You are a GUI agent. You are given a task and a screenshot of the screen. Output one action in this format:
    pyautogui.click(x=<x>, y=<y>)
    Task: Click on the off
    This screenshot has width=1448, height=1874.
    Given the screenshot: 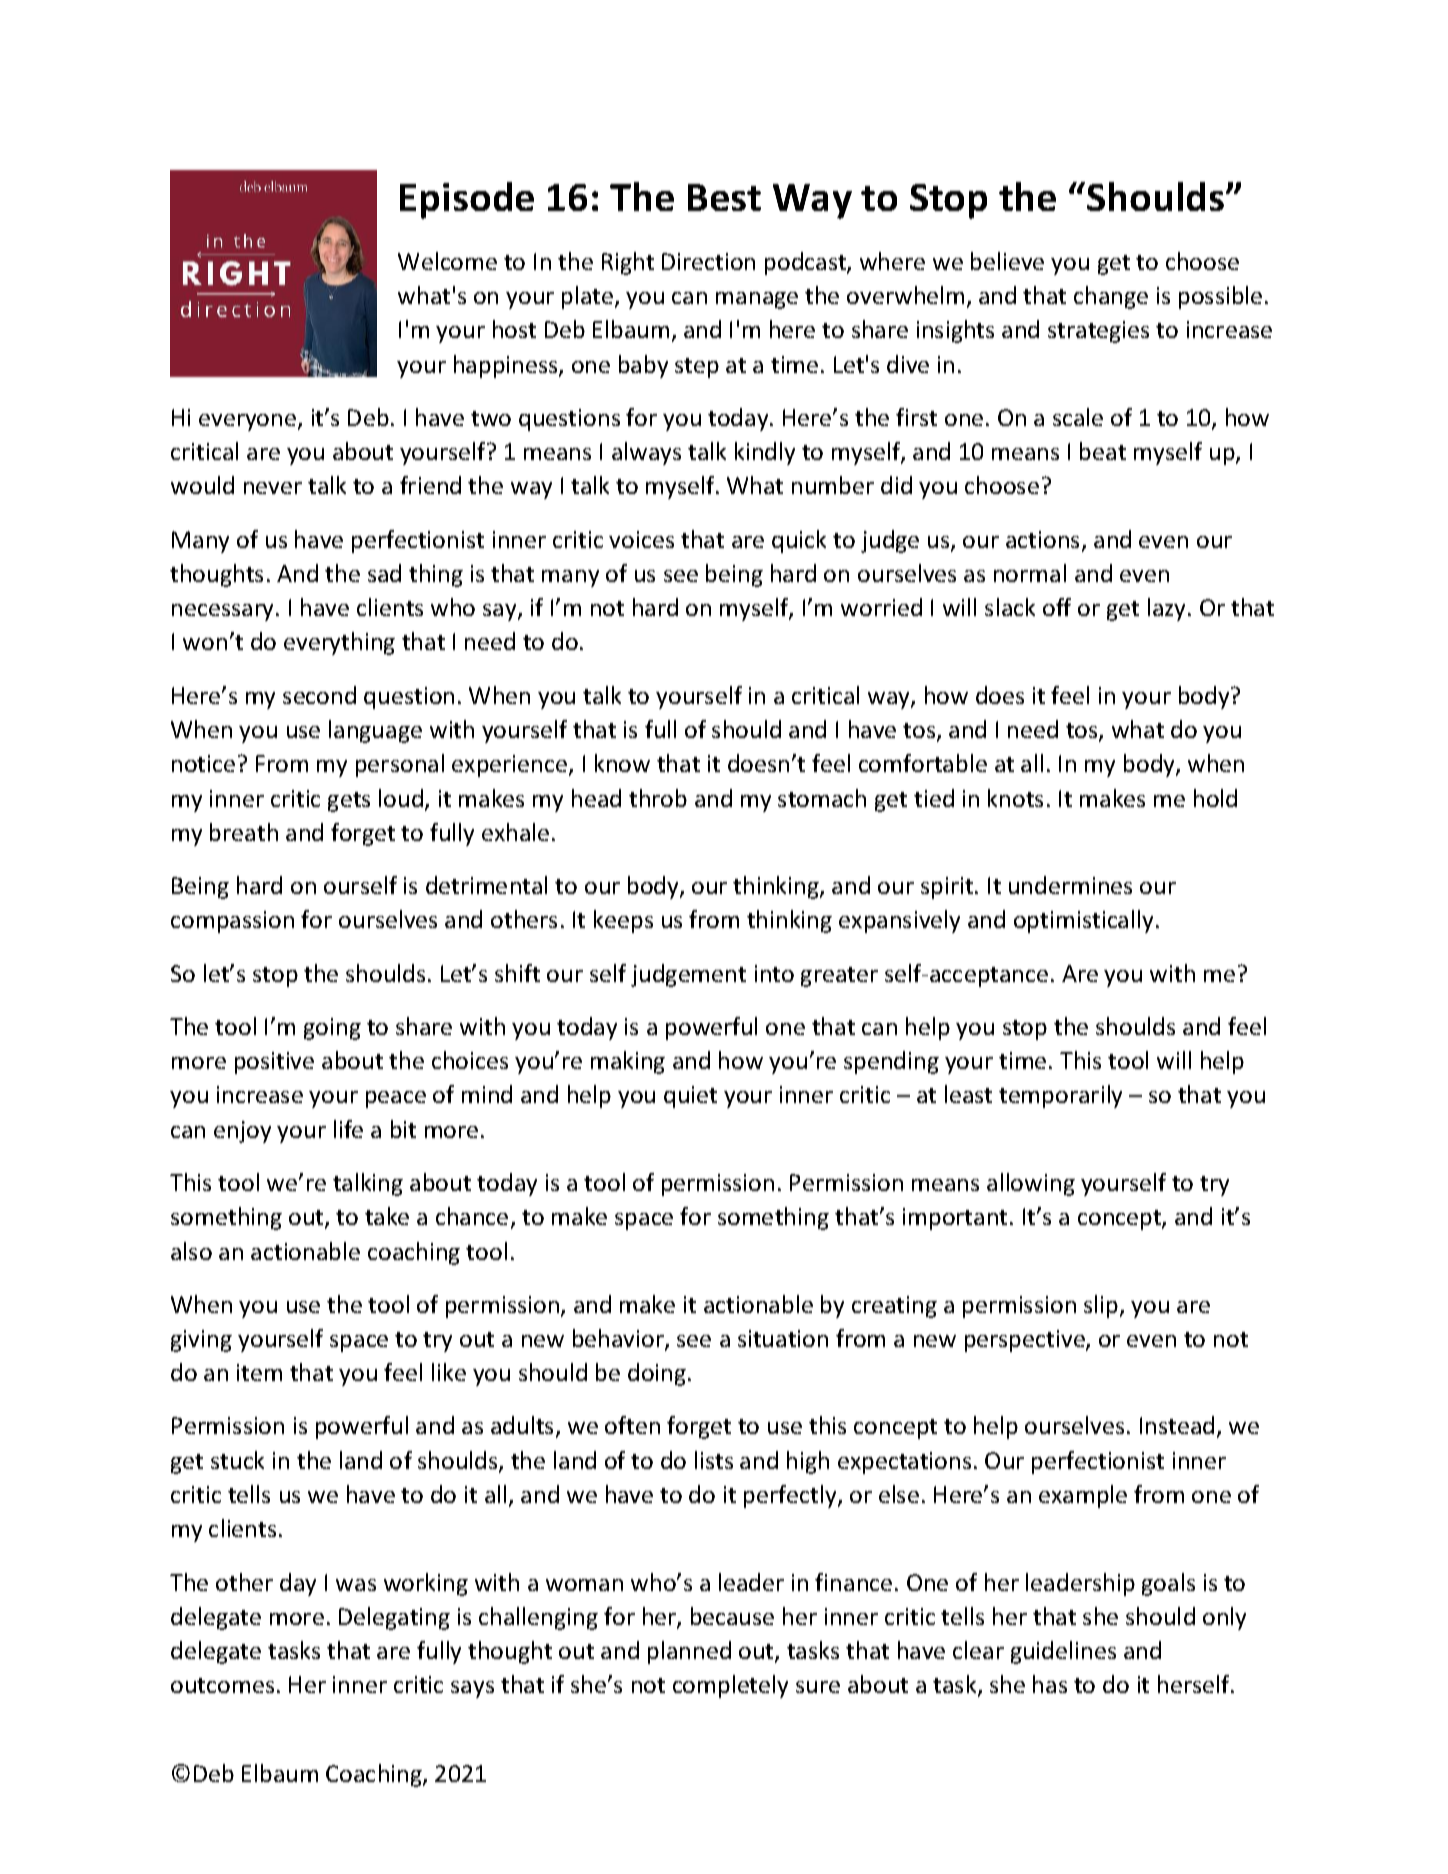 What is the action you would take?
    pyautogui.click(x=1057, y=607)
